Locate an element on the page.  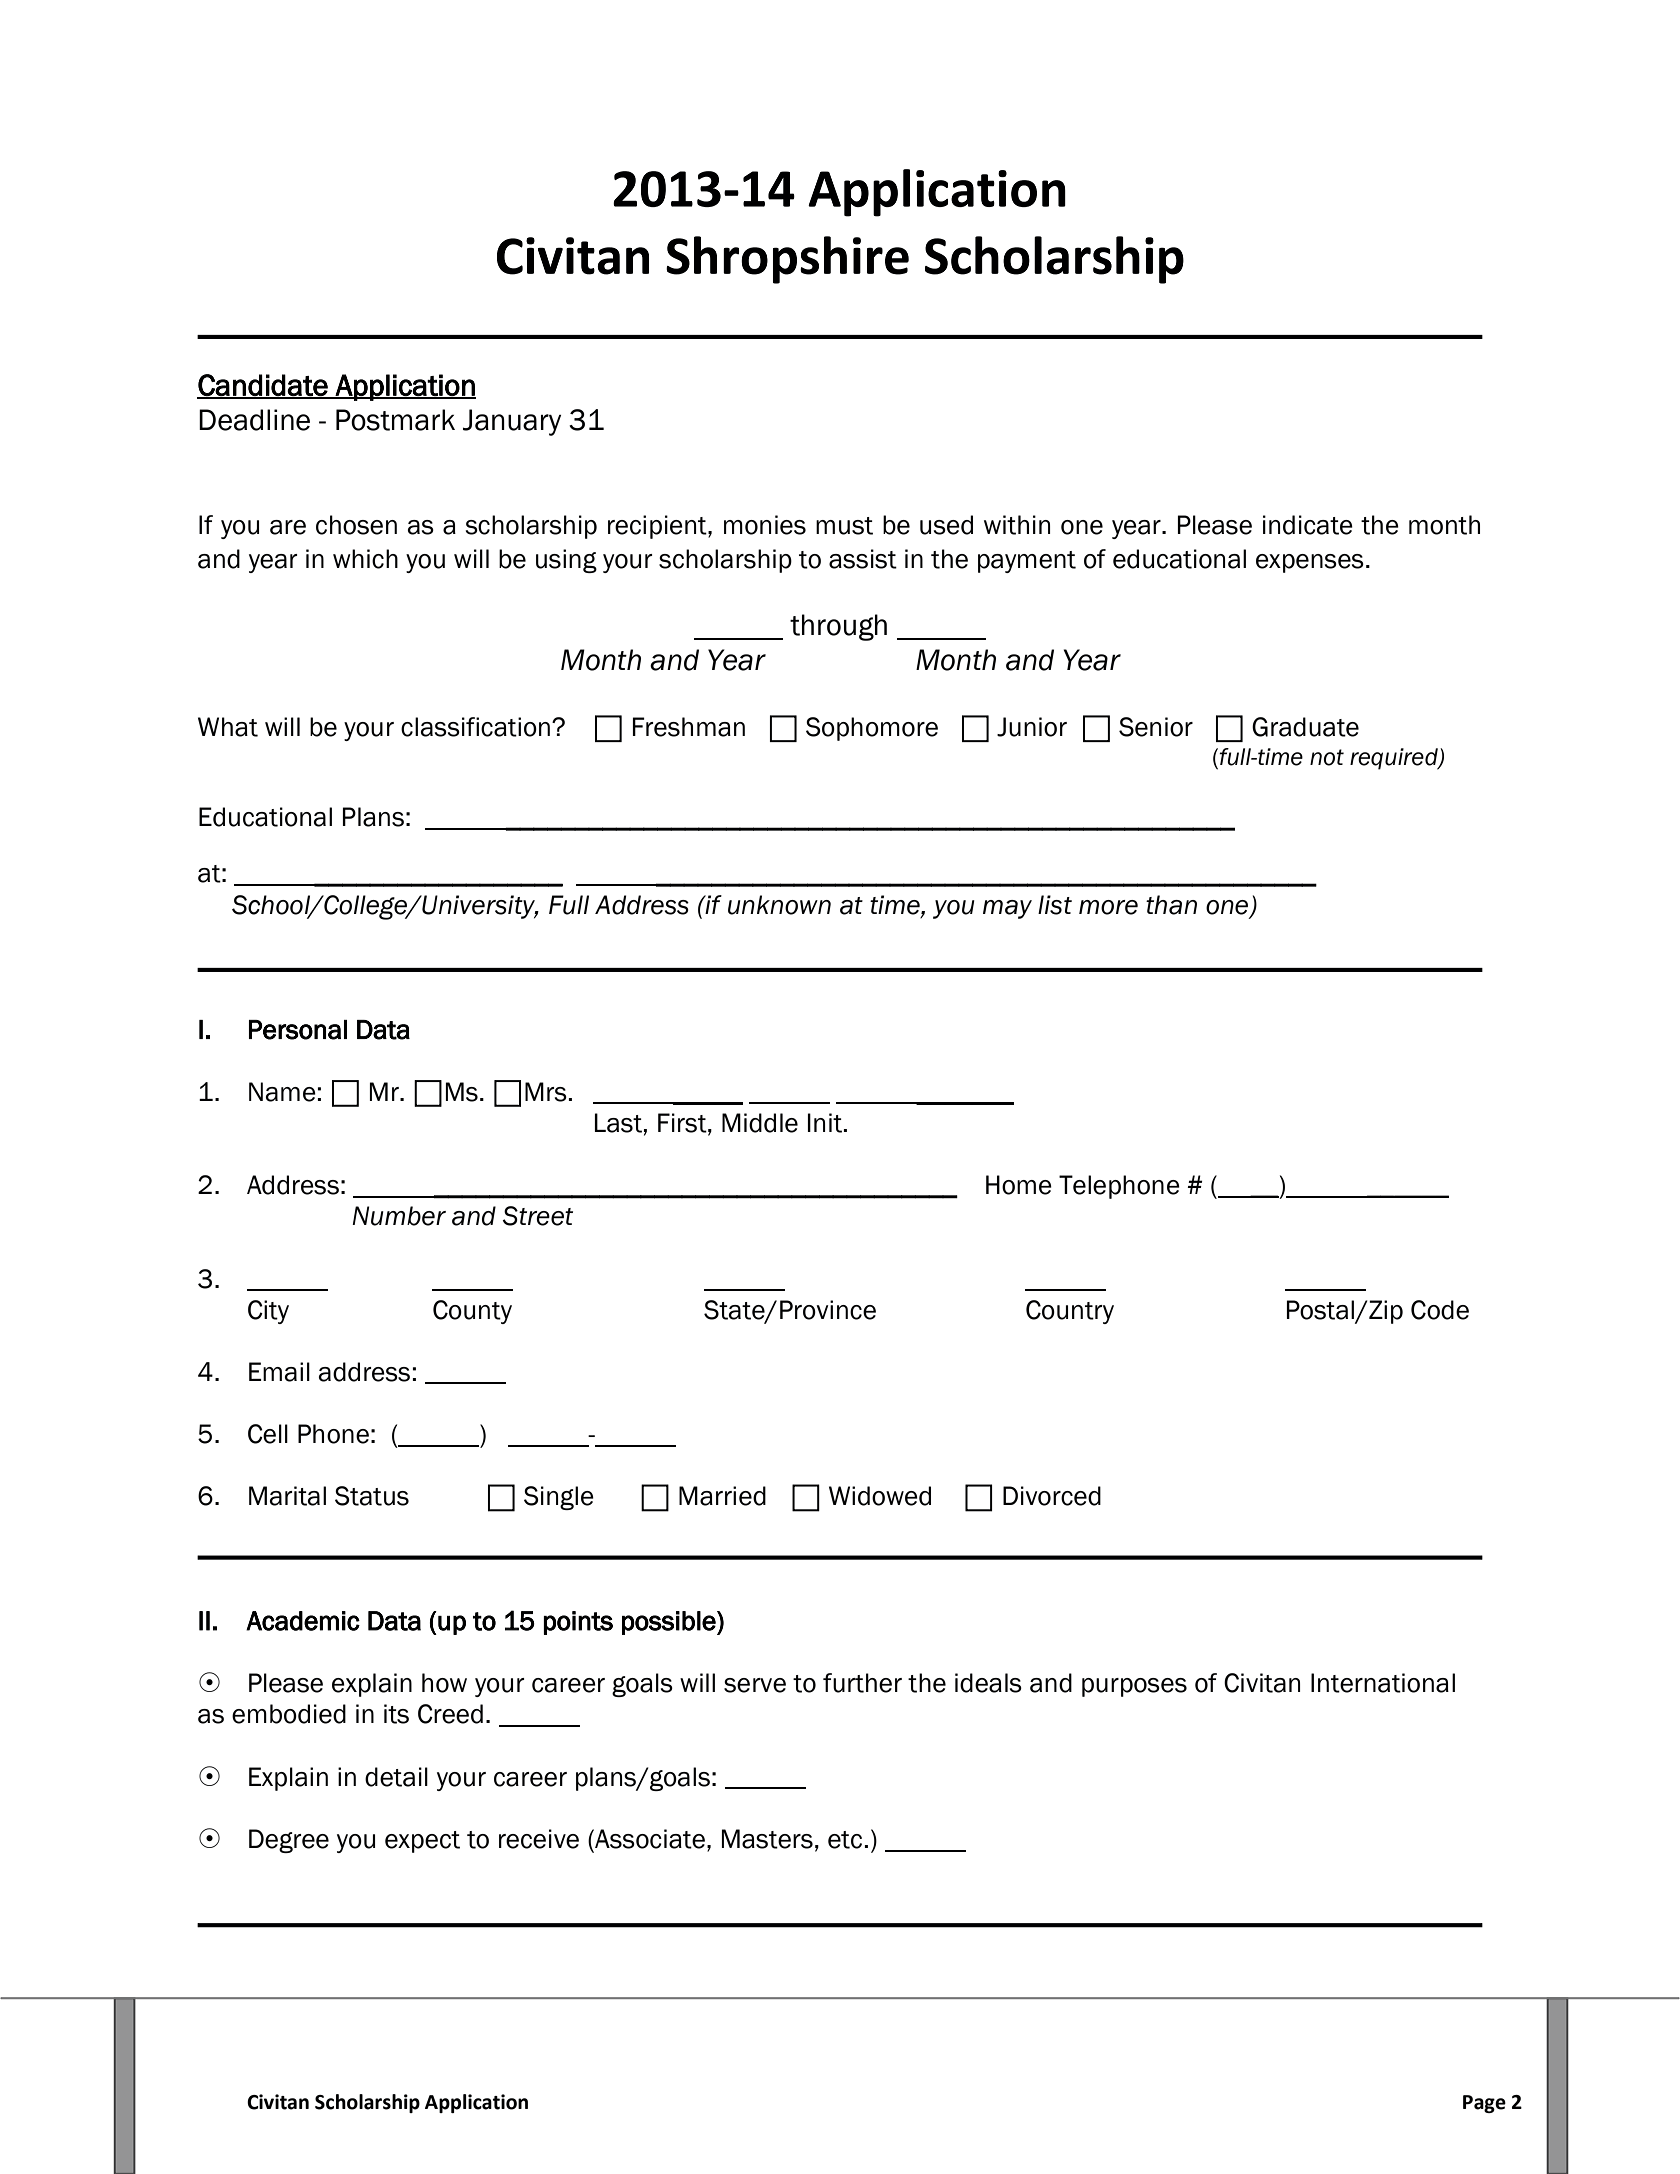
expect is located at coordinates (422, 1842).
